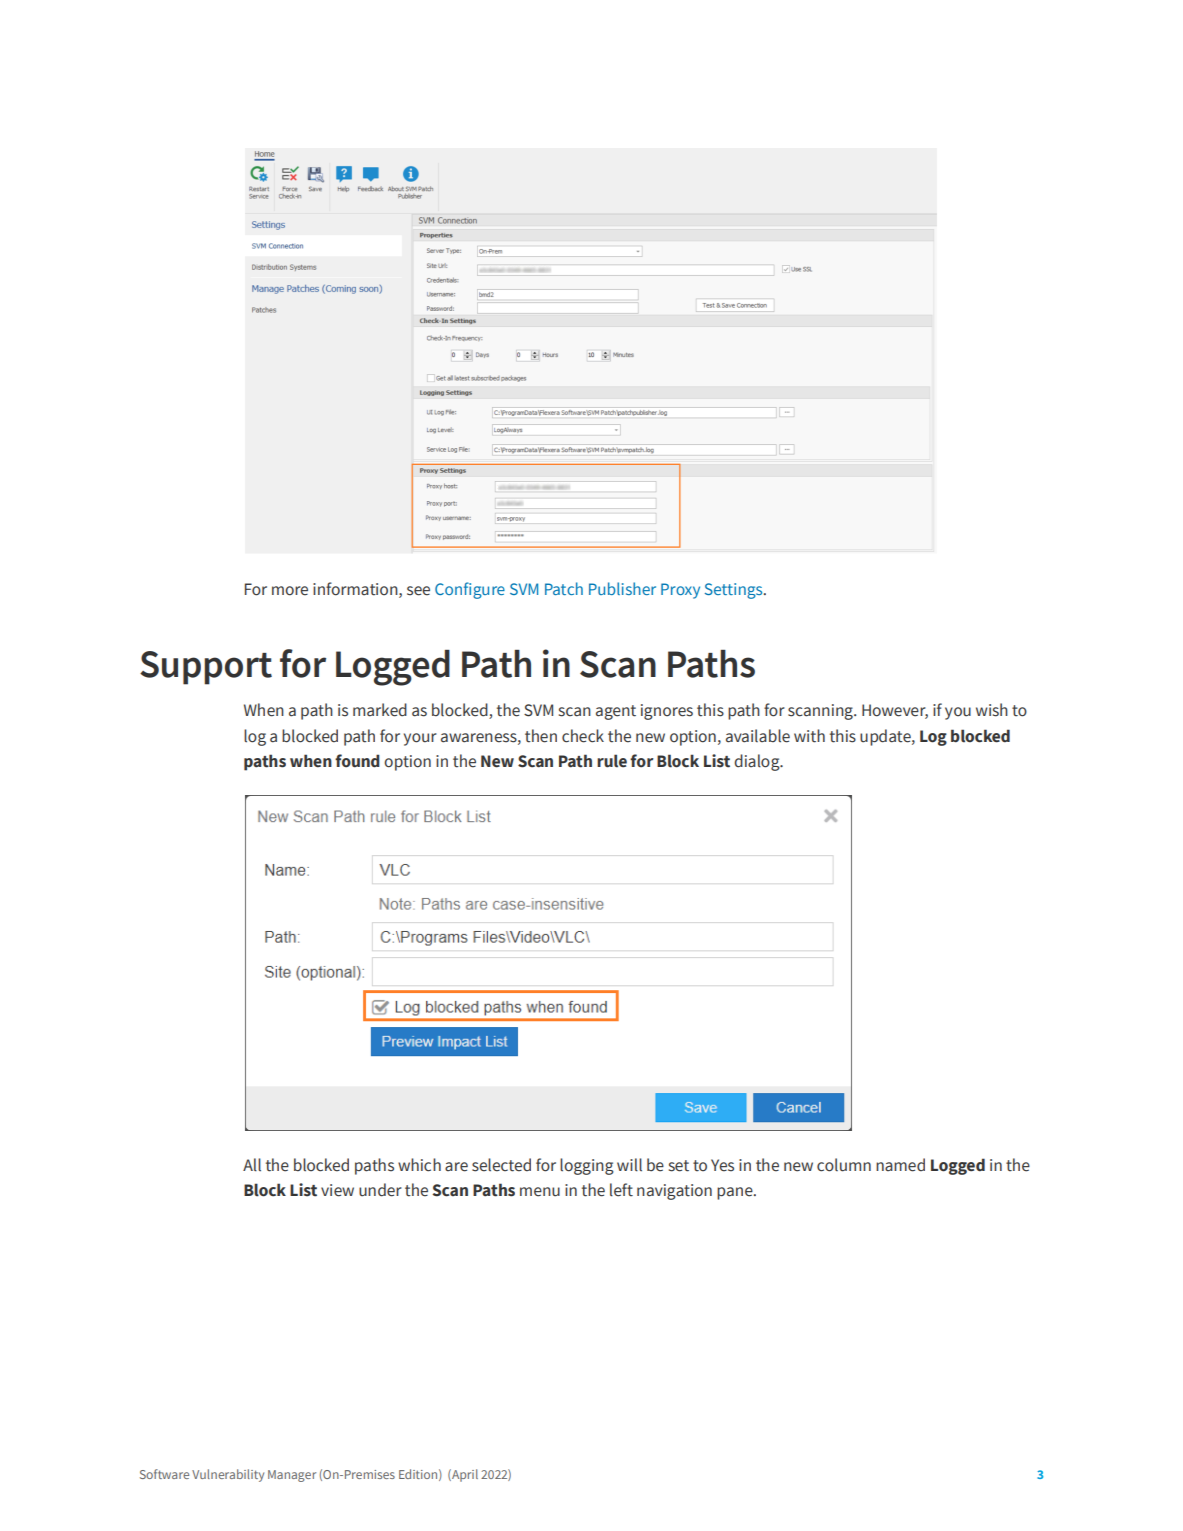 The height and width of the document is (1531, 1183). Describe the element at coordinates (290, 591) in the document. I see `more` at that location.
